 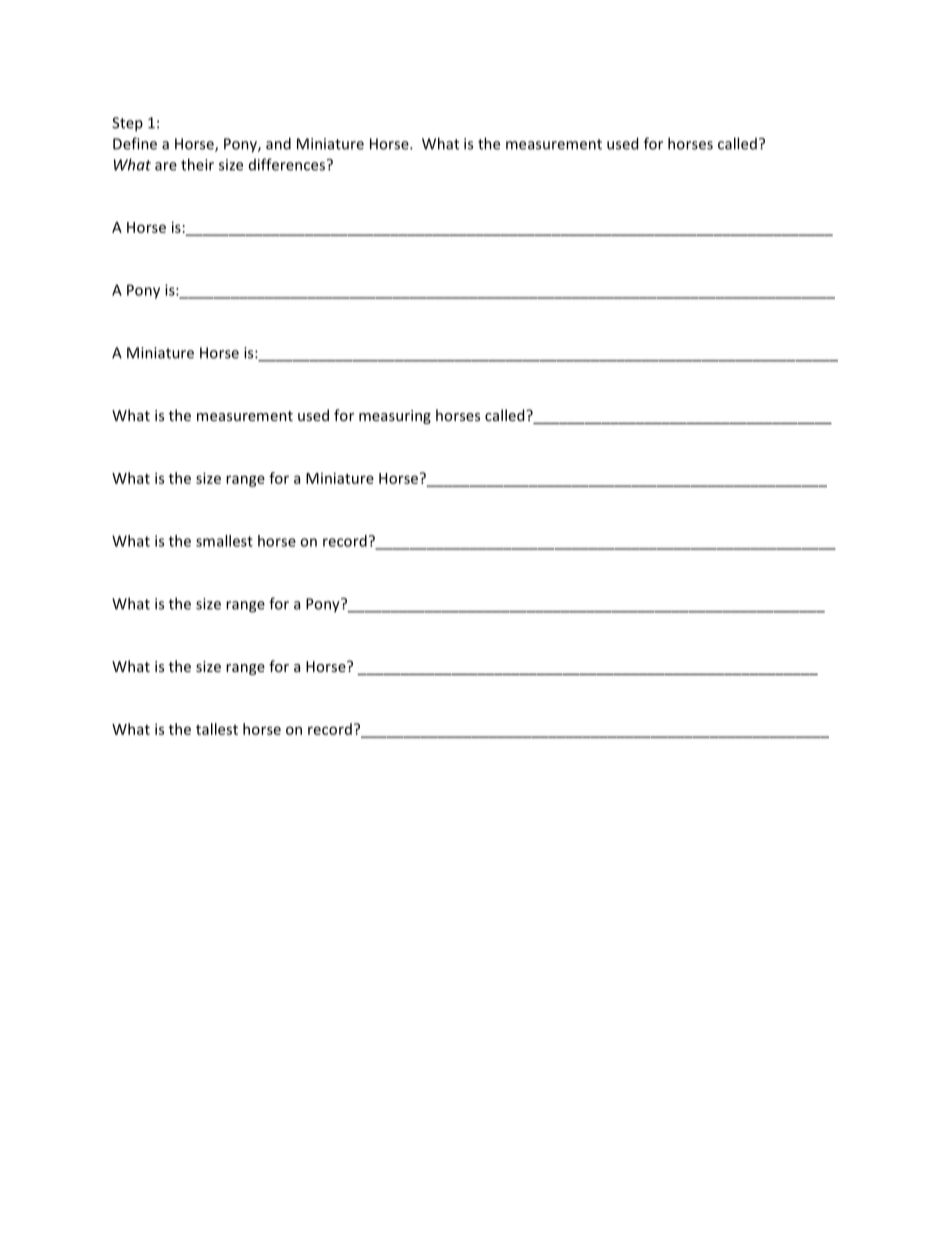 What do you see at coordinates (166, 166) in the screenshot?
I see `are` at bounding box center [166, 166].
